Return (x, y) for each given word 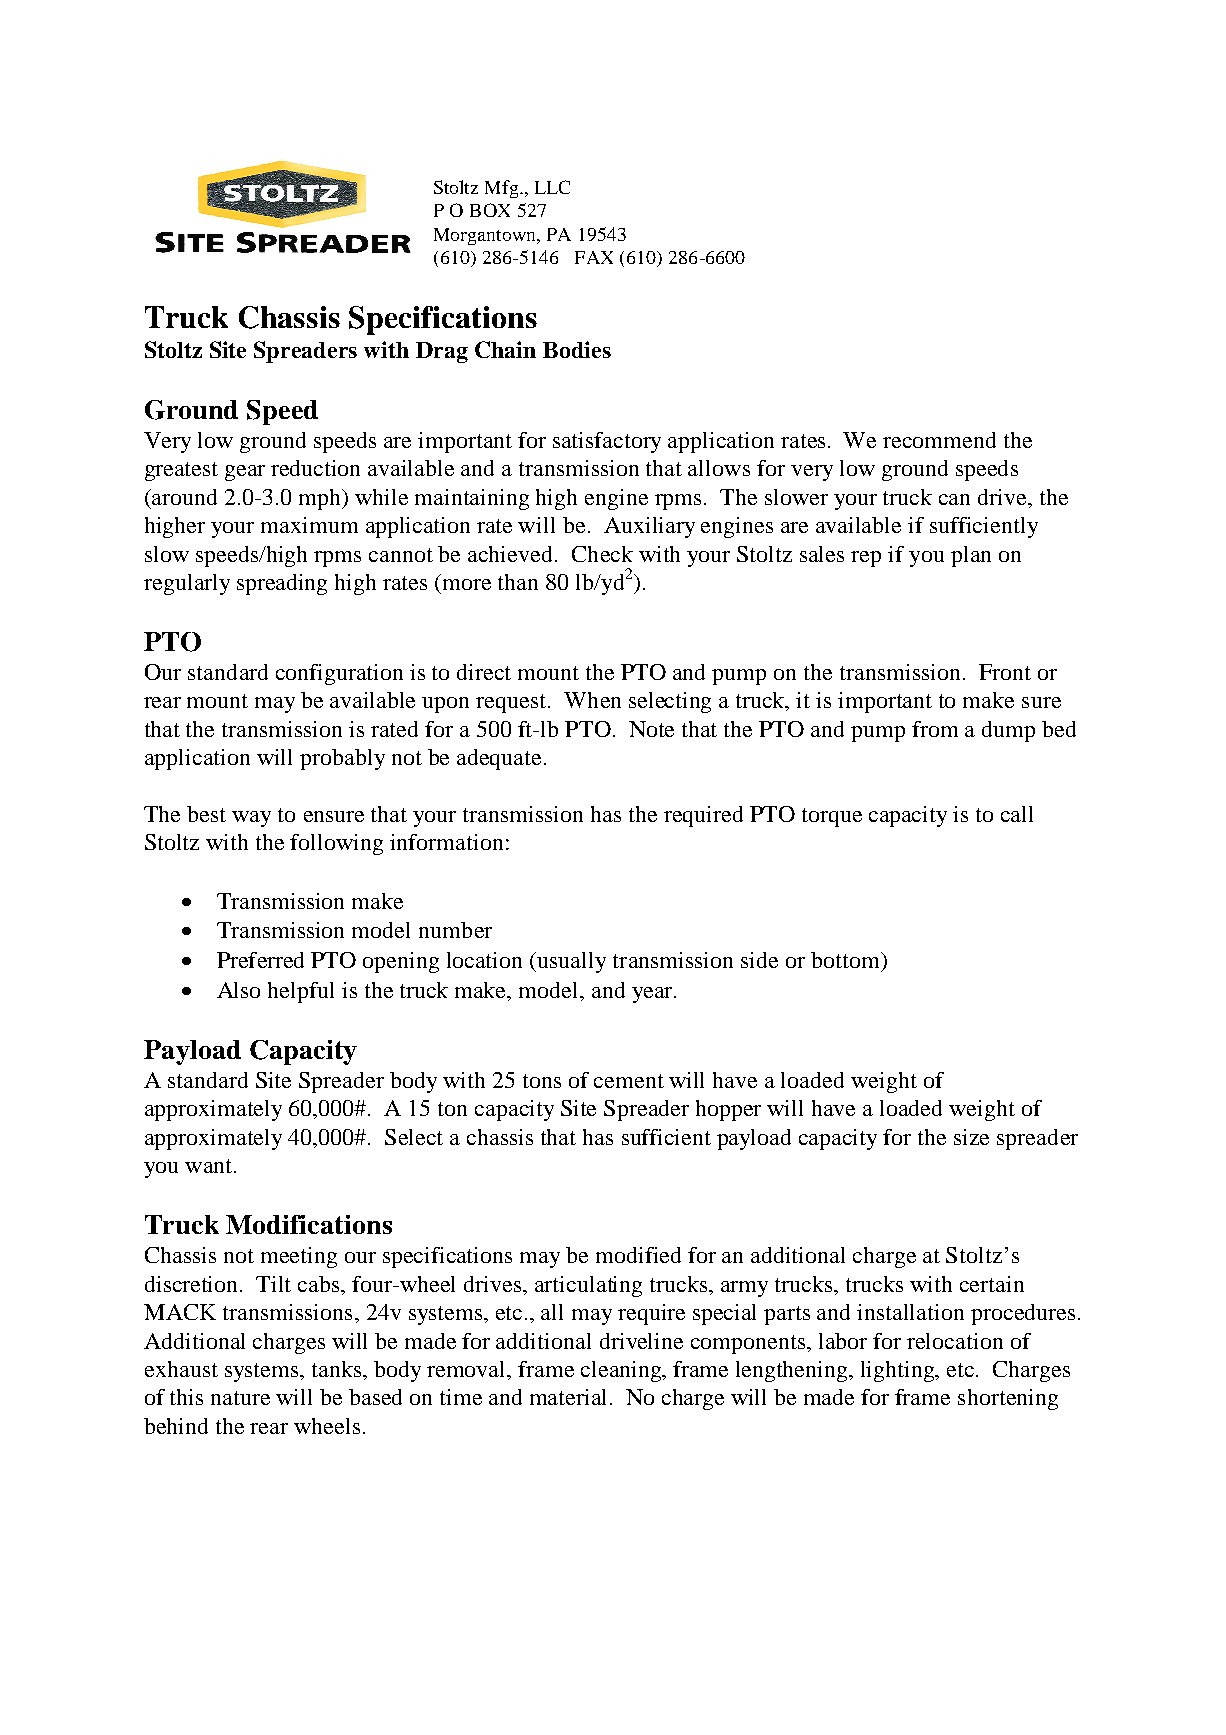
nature (240, 1398)
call (1017, 814)
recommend (939, 440)
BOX (490, 210)
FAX (594, 257)
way (251, 819)
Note (651, 729)
